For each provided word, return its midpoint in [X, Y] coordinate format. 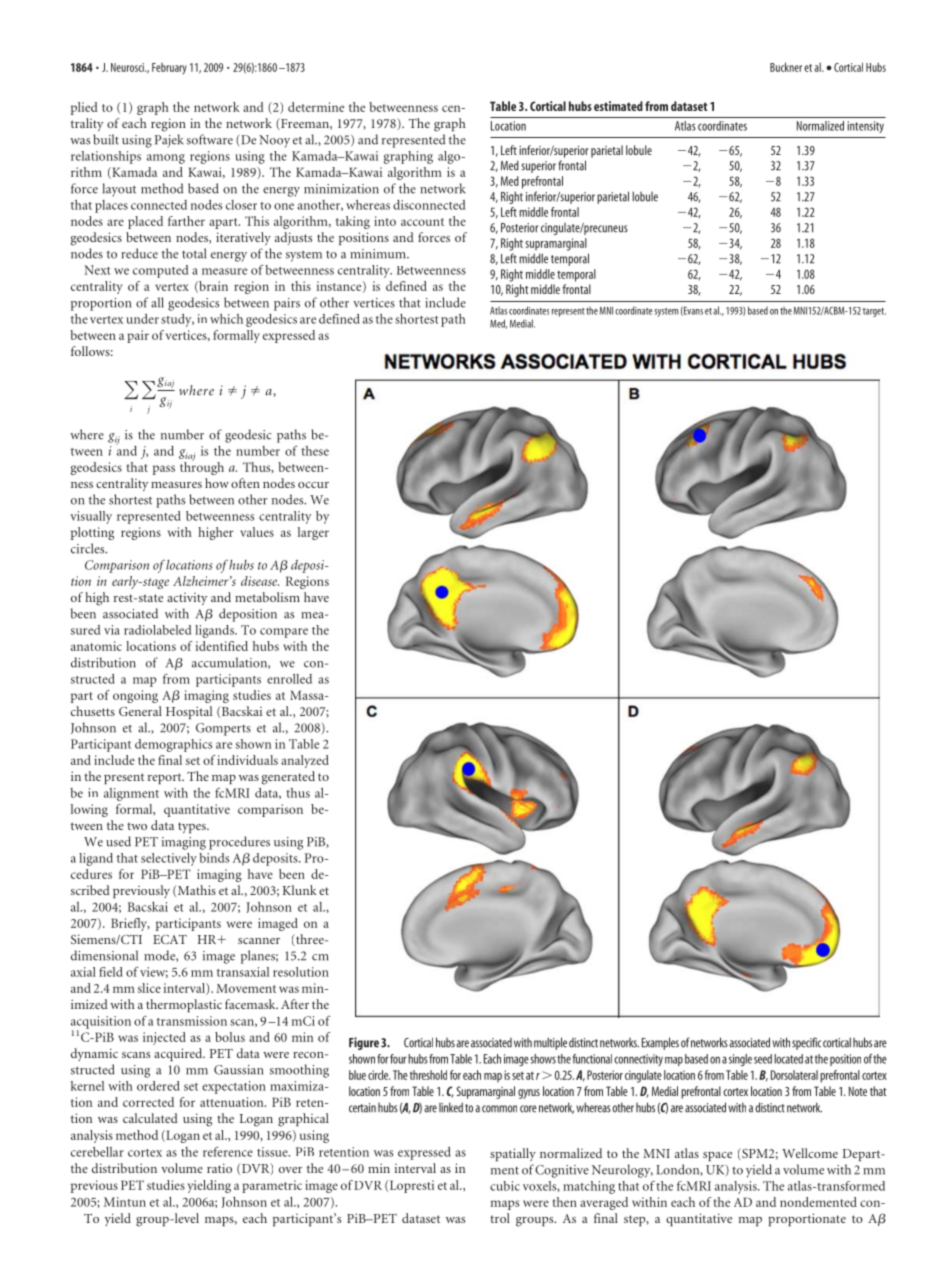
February [169, 68]
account [422, 222]
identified [222, 646]
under [142, 319]
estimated [618, 106]
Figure [364, 1043]
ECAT [170, 939]
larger [313, 533]
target [874, 312]
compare [284, 633]
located [788, 1059]
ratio [219, 1168]
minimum [379, 254]
